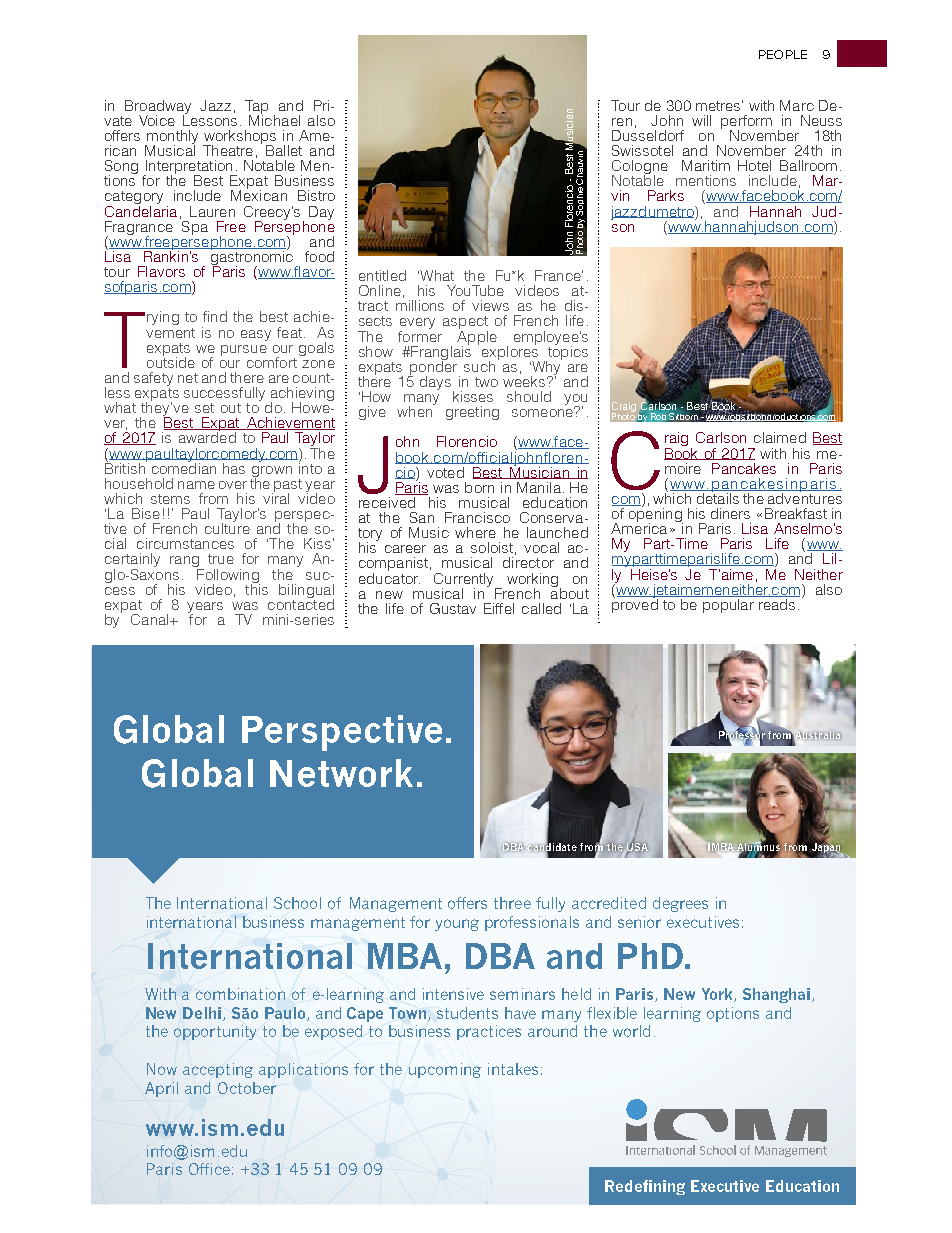  I want to click on culture, so click(227, 527).
